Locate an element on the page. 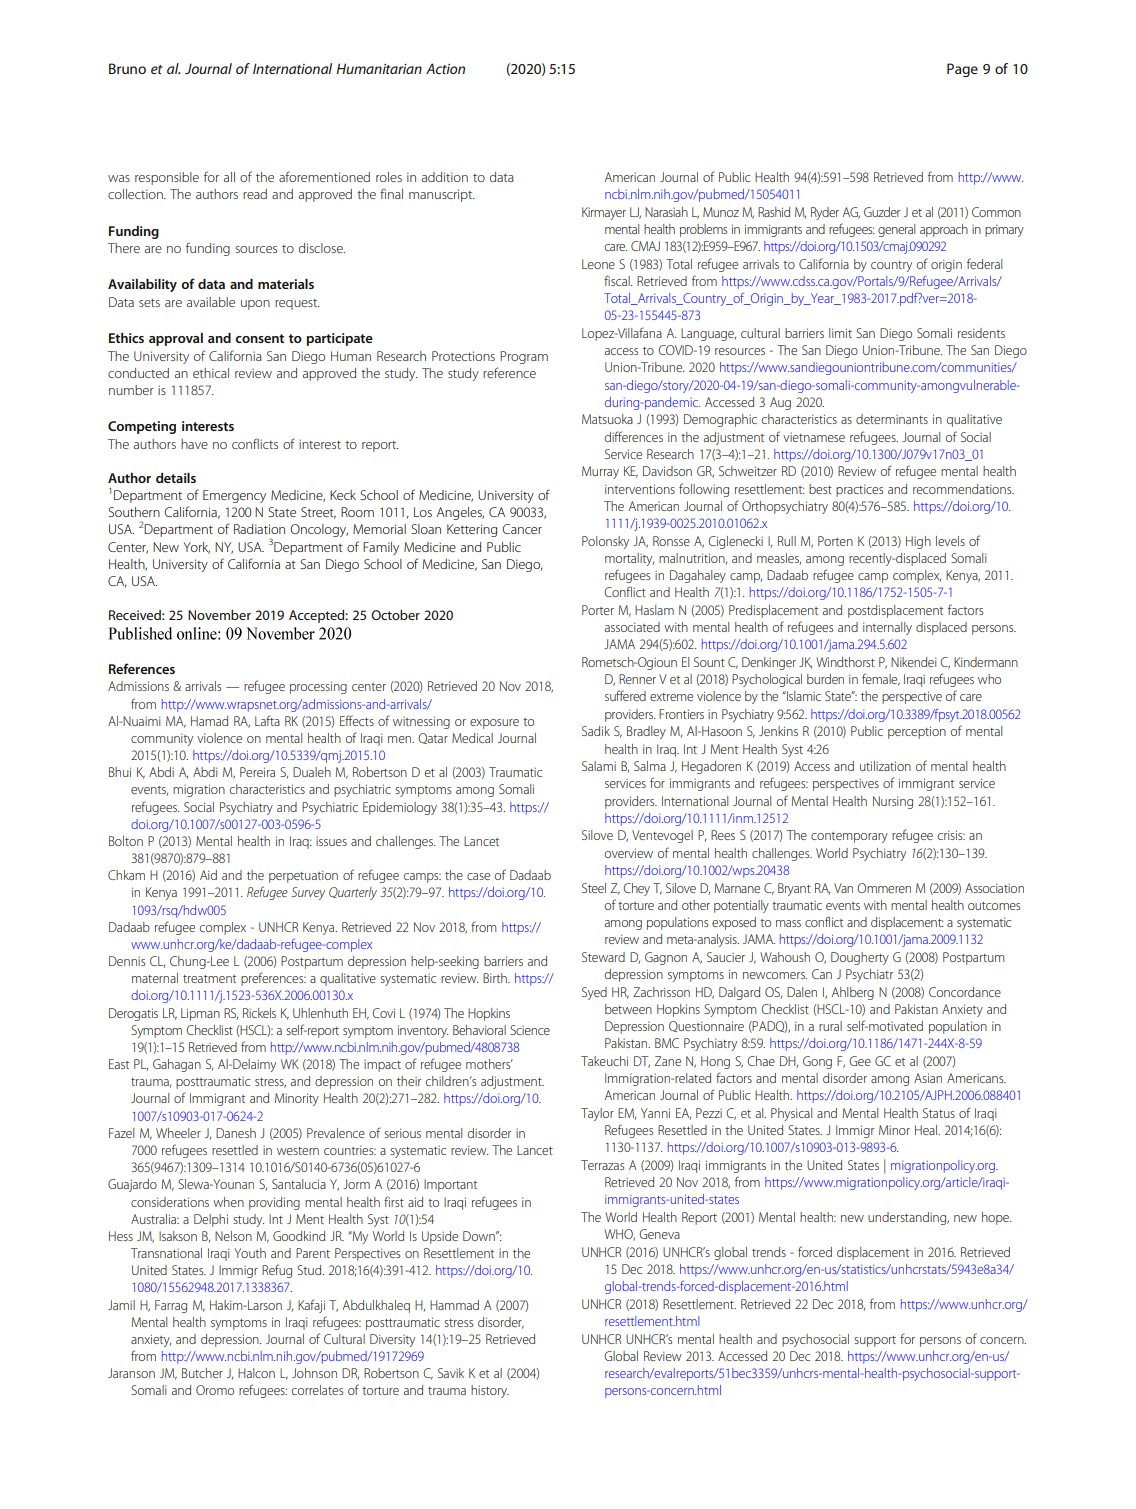  Science is located at coordinates (530, 1030).
